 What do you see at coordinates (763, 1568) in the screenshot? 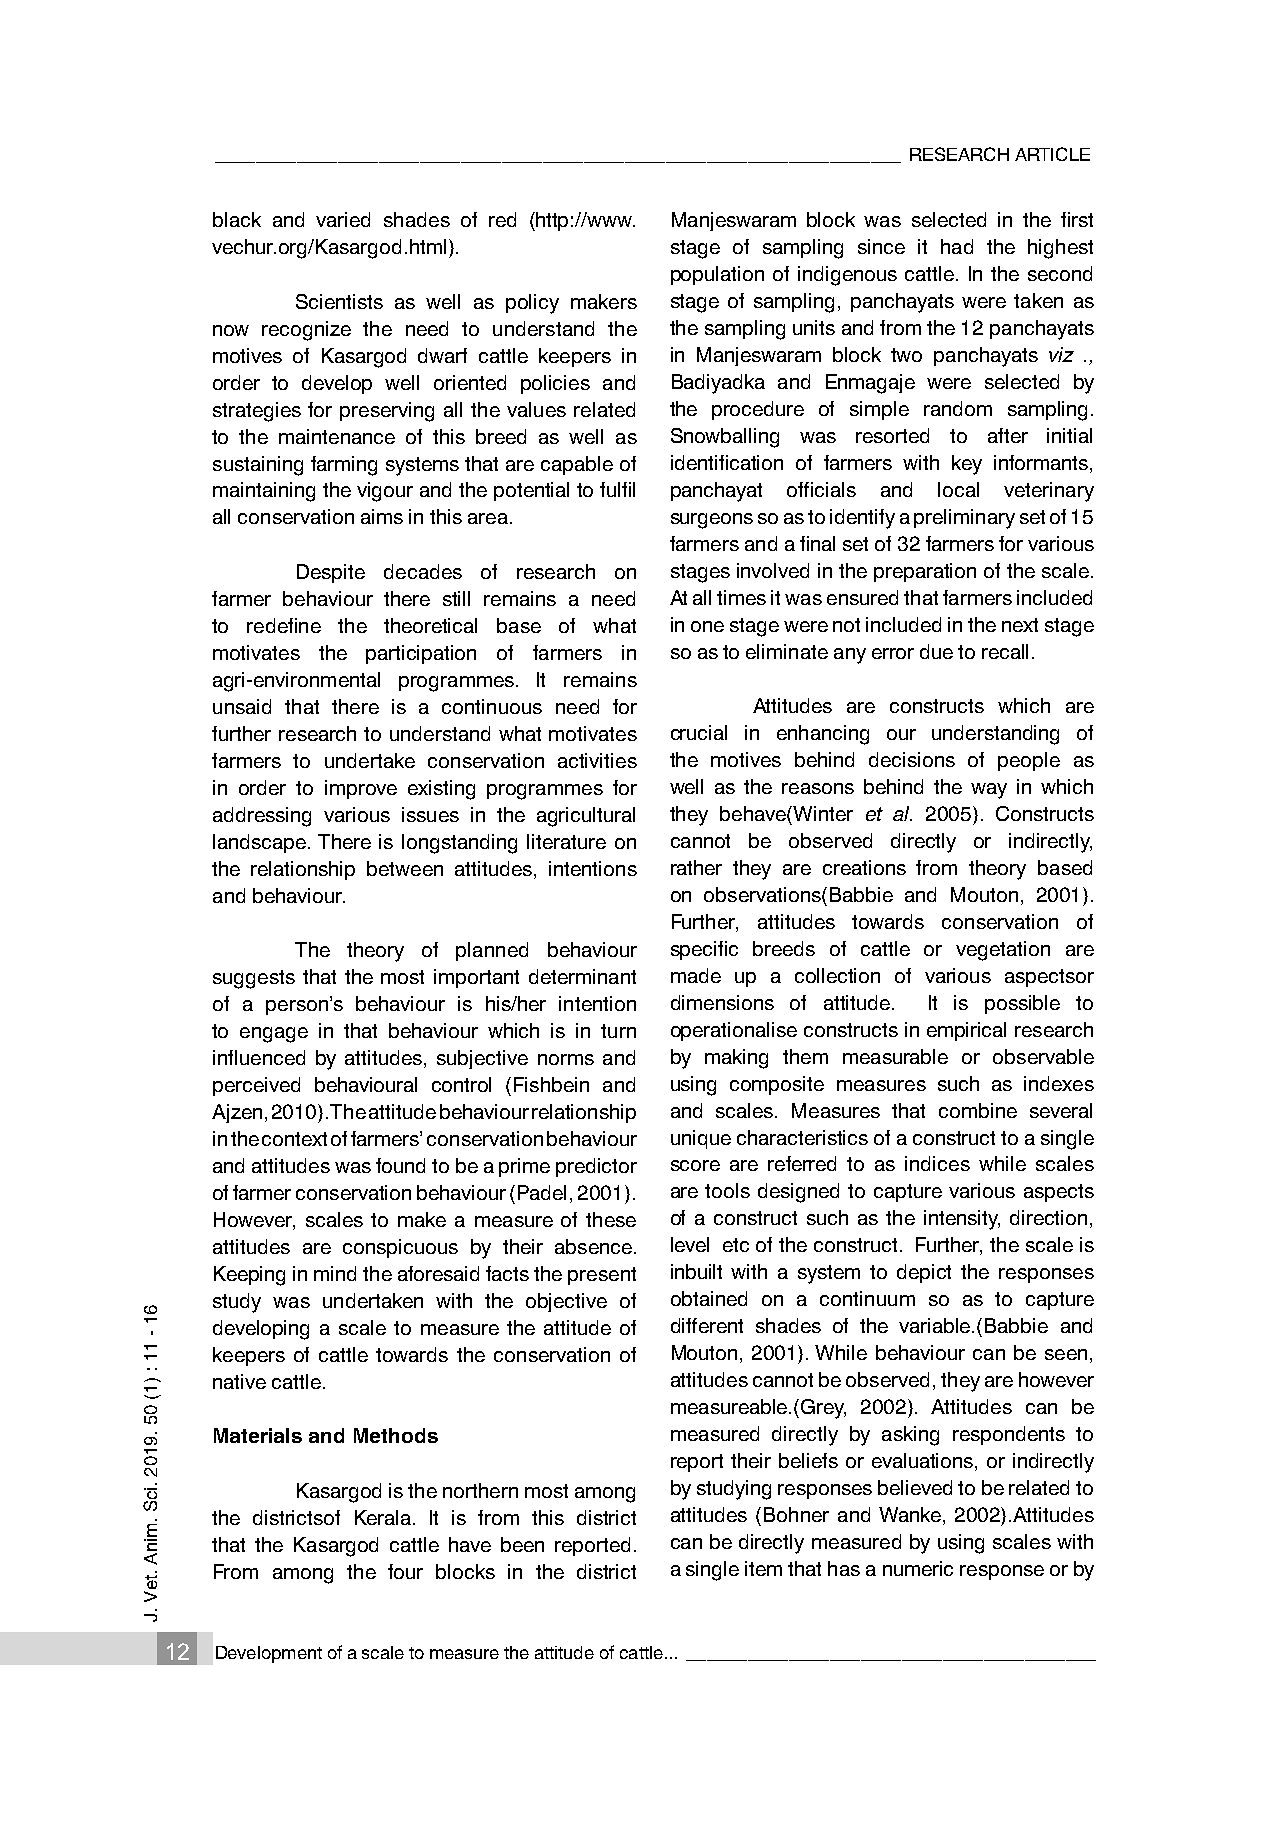
I see `item` at bounding box center [763, 1568].
